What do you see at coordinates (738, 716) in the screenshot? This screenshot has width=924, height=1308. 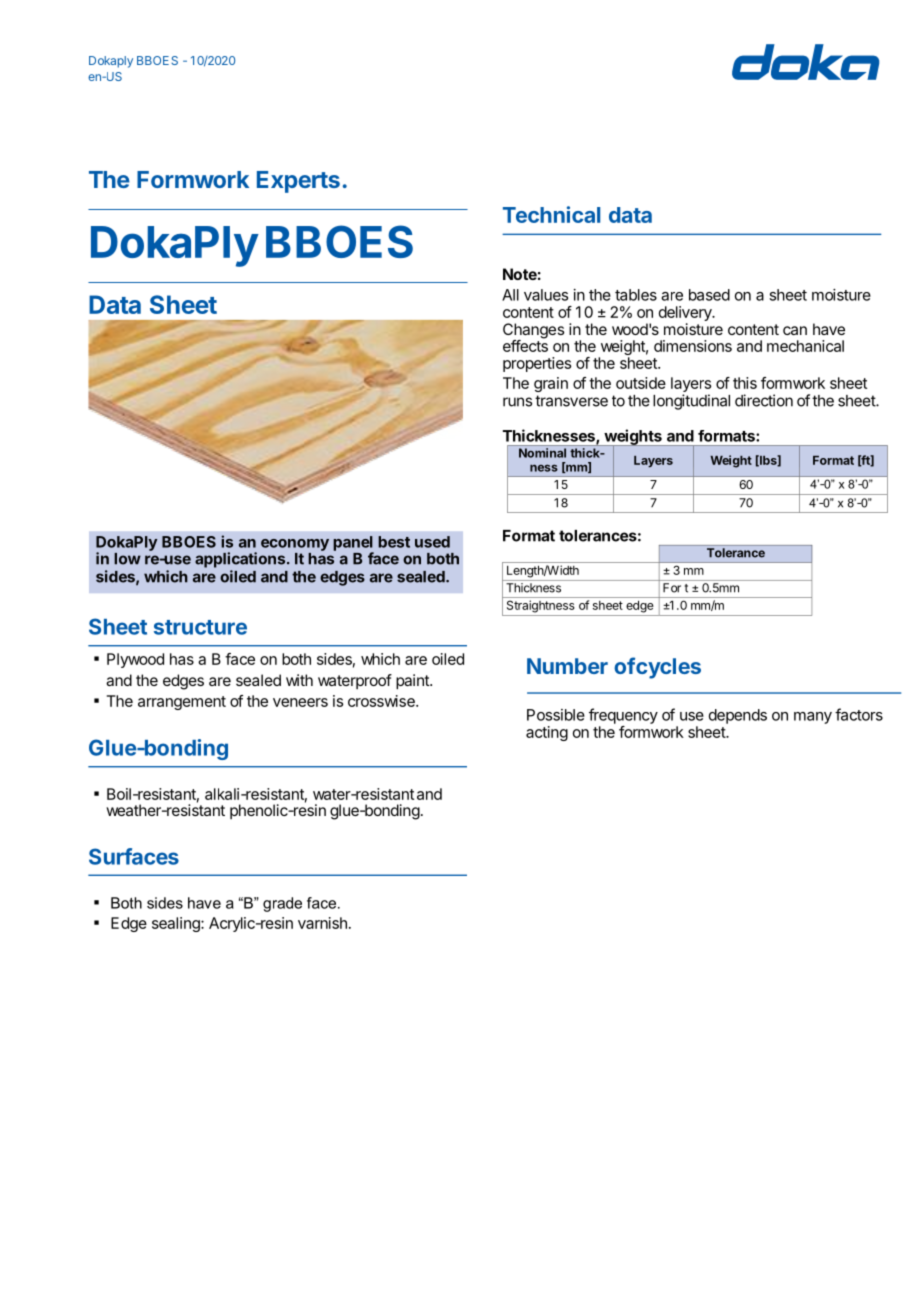 I see `depends` at bounding box center [738, 716].
